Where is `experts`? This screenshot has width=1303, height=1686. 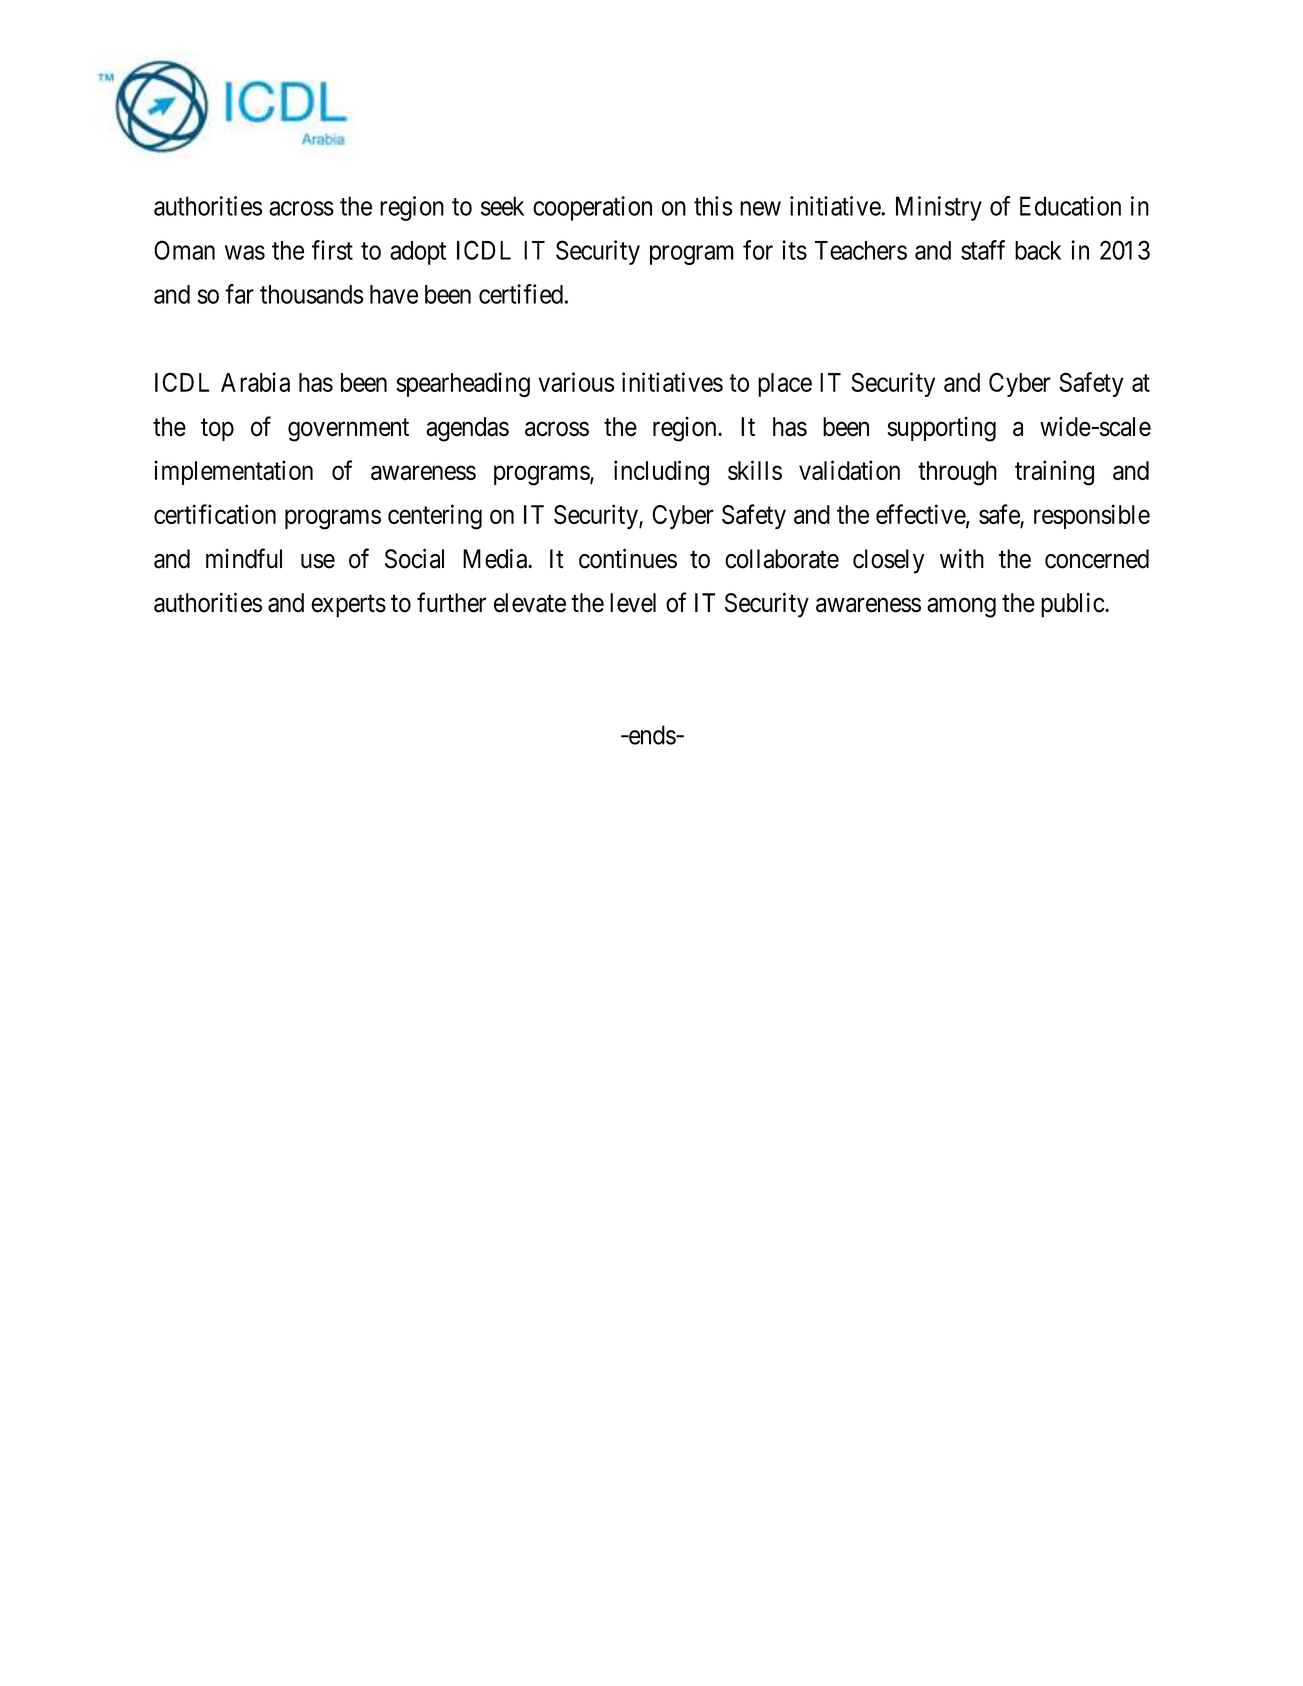 experts is located at coordinates (348, 606).
